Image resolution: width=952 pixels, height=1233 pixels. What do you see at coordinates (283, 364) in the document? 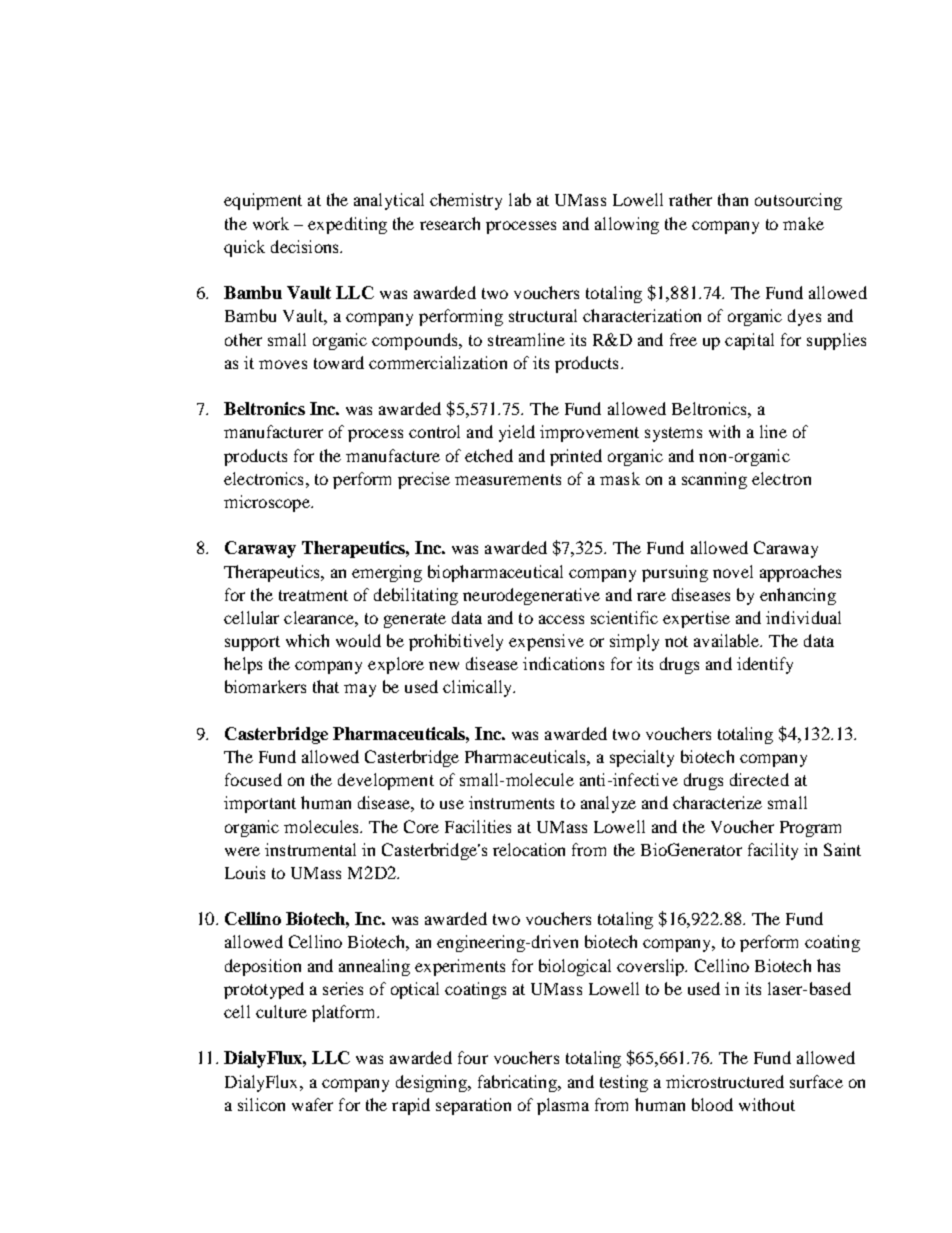
I see `moves` at bounding box center [283, 364].
